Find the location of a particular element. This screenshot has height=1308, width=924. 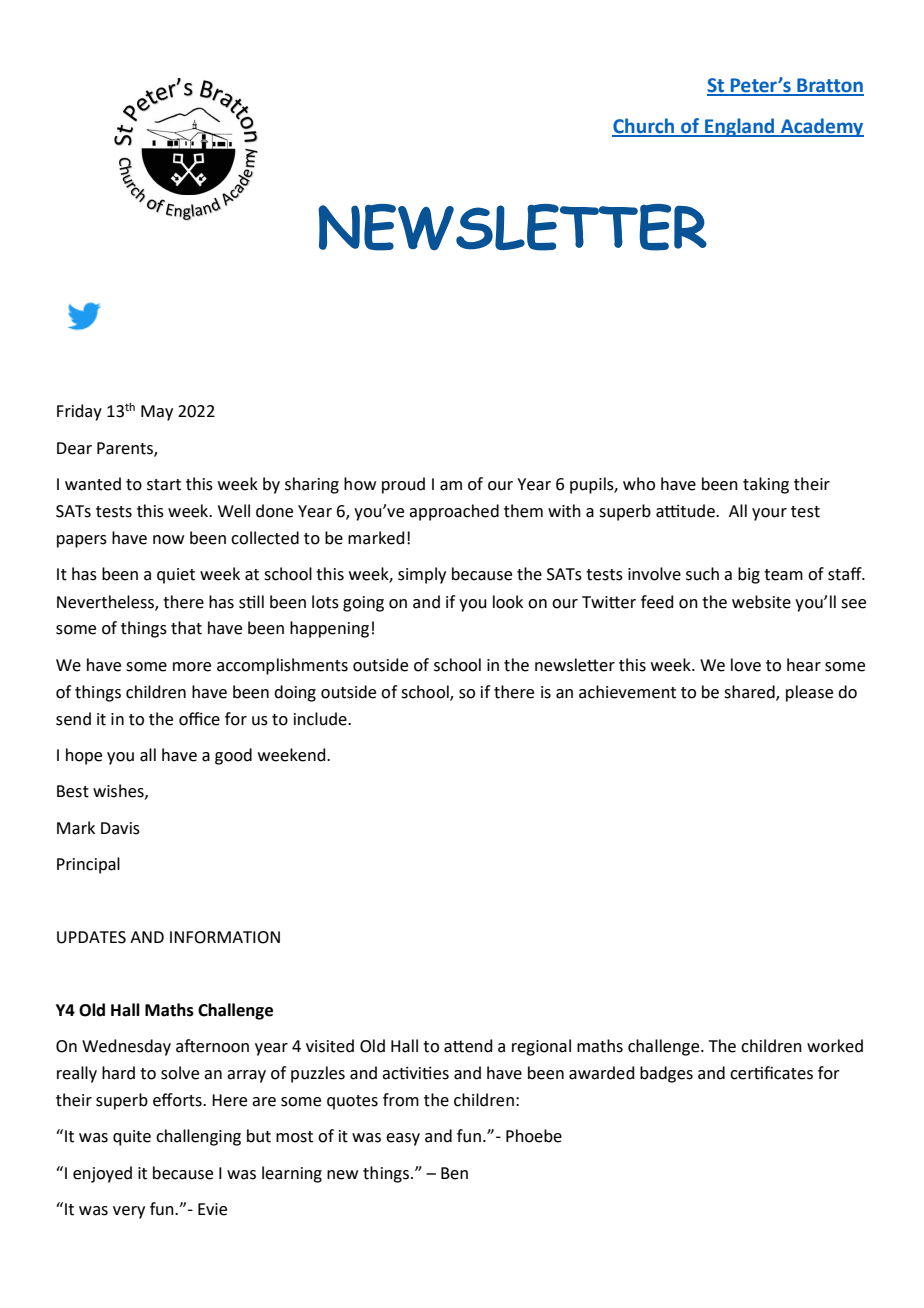

very is located at coordinates (129, 1212).
